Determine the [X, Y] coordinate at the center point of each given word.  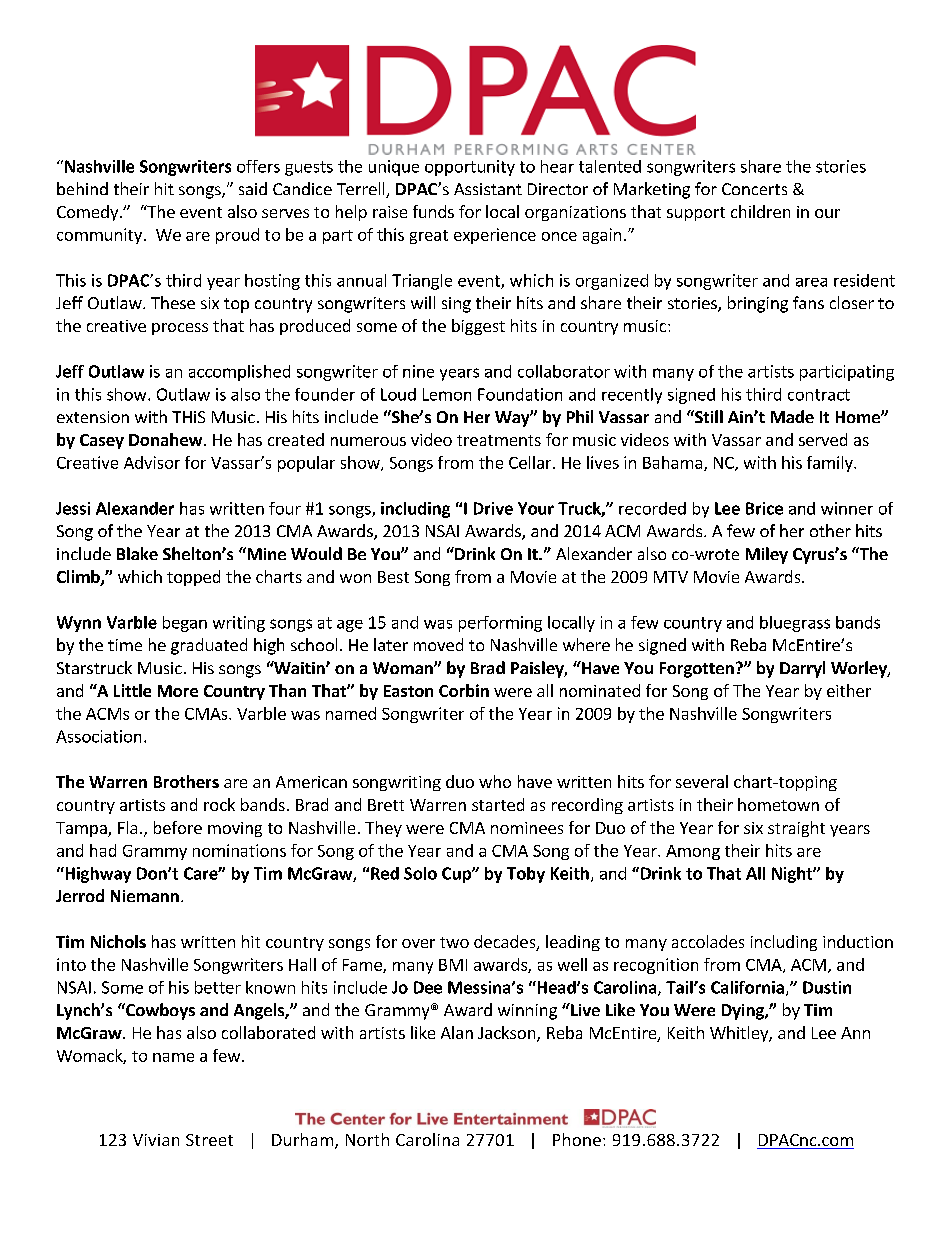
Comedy [89, 213]
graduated [209, 646]
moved [438, 644]
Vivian [156, 1140]
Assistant [488, 189]
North [367, 1139]
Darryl [802, 669]
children [760, 211]
